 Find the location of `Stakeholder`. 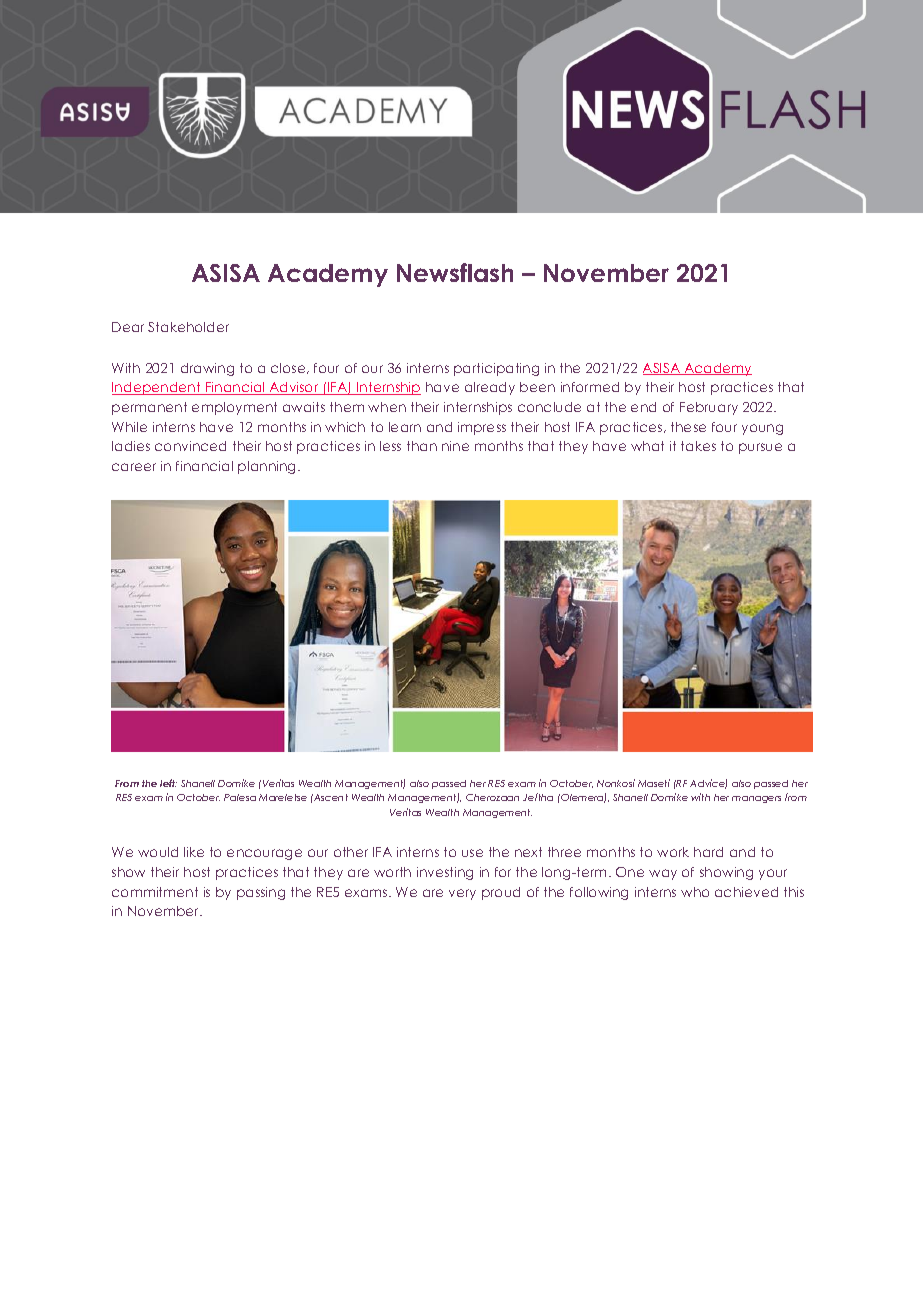

Stakeholder is located at coordinates (188, 327).
